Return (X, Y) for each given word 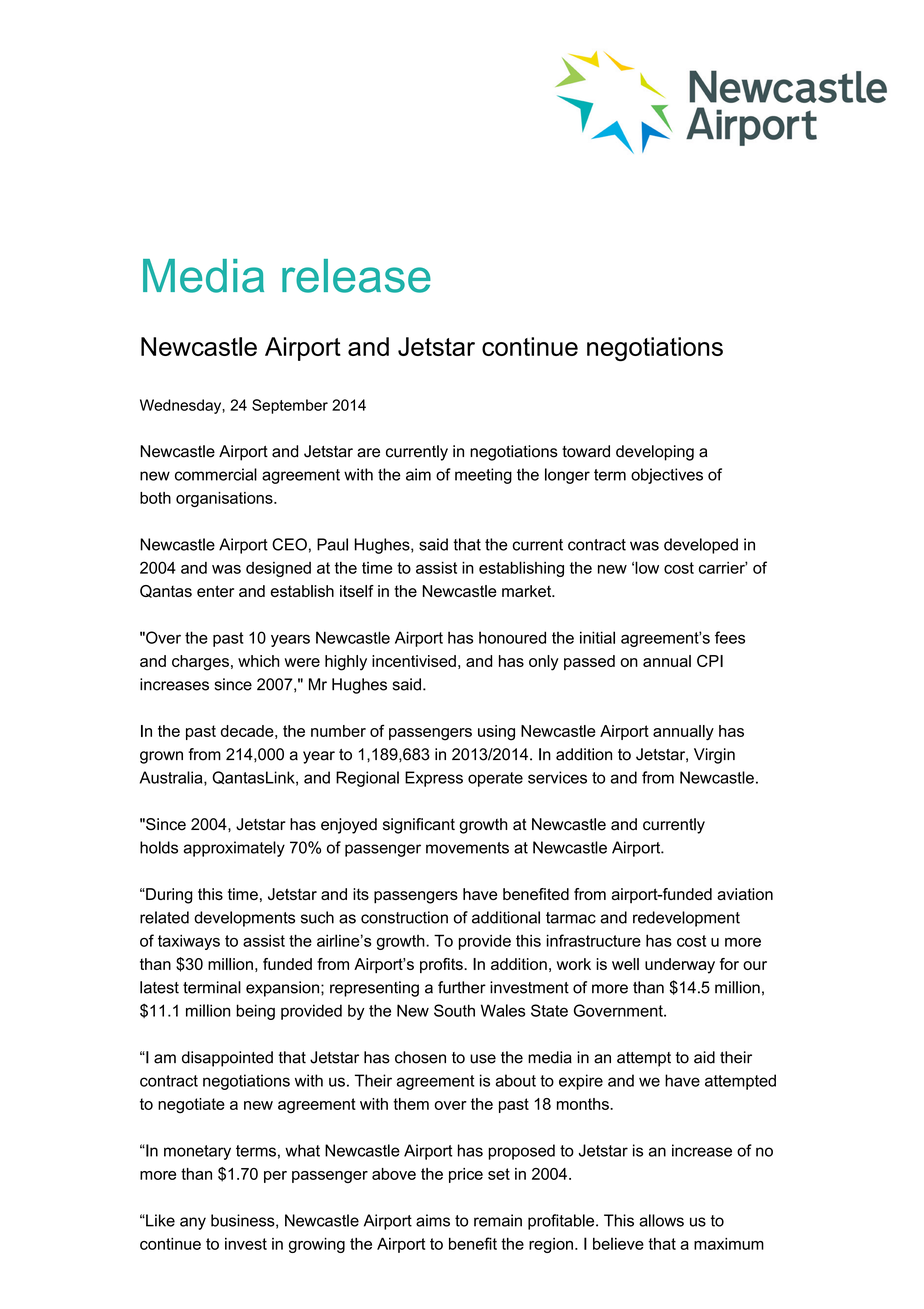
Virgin (714, 756)
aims (433, 1220)
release (356, 276)
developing (655, 453)
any (193, 1223)
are (368, 453)
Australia (172, 778)
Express (434, 779)
